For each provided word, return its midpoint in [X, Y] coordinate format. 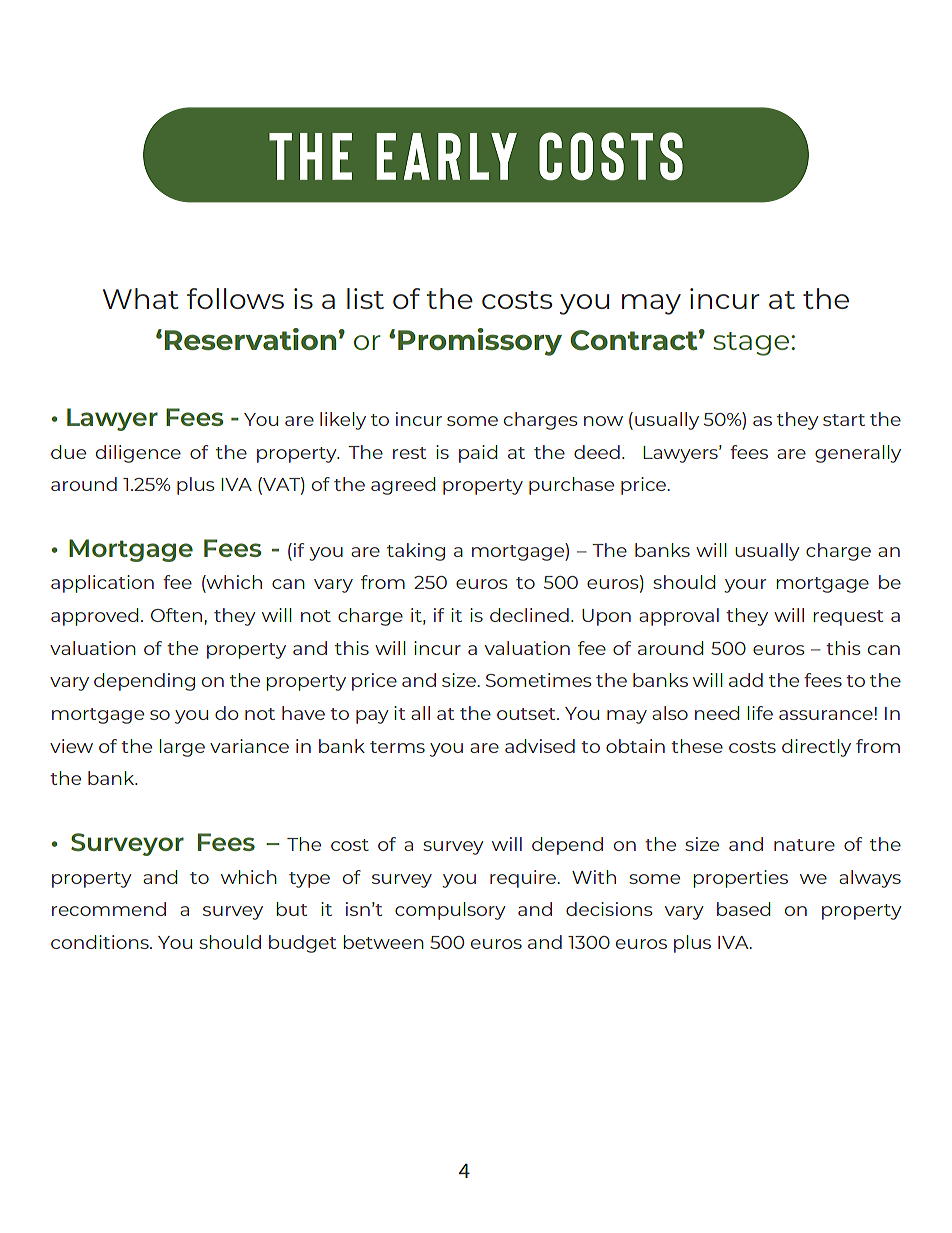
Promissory [480, 342]
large [182, 748]
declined [529, 615]
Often [178, 615]
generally [858, 454]
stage [751, 344]
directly [816, 748]
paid [478, 454]
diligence [138, 454]
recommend [109, 909]
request [848, 618]
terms [397, 747]
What [141, 298]
